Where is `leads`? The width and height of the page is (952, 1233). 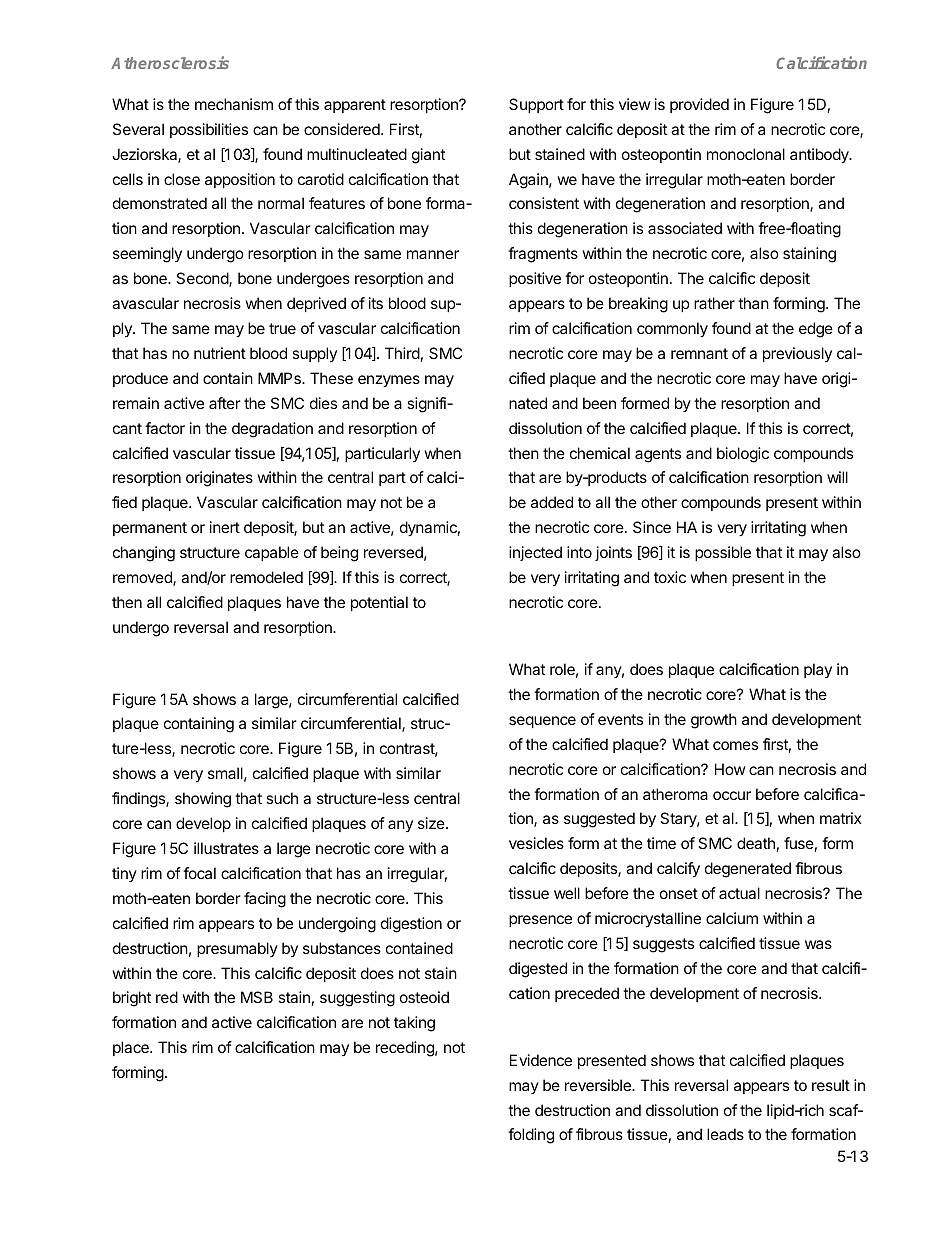 leads is located at coordinates (725, 1134).
